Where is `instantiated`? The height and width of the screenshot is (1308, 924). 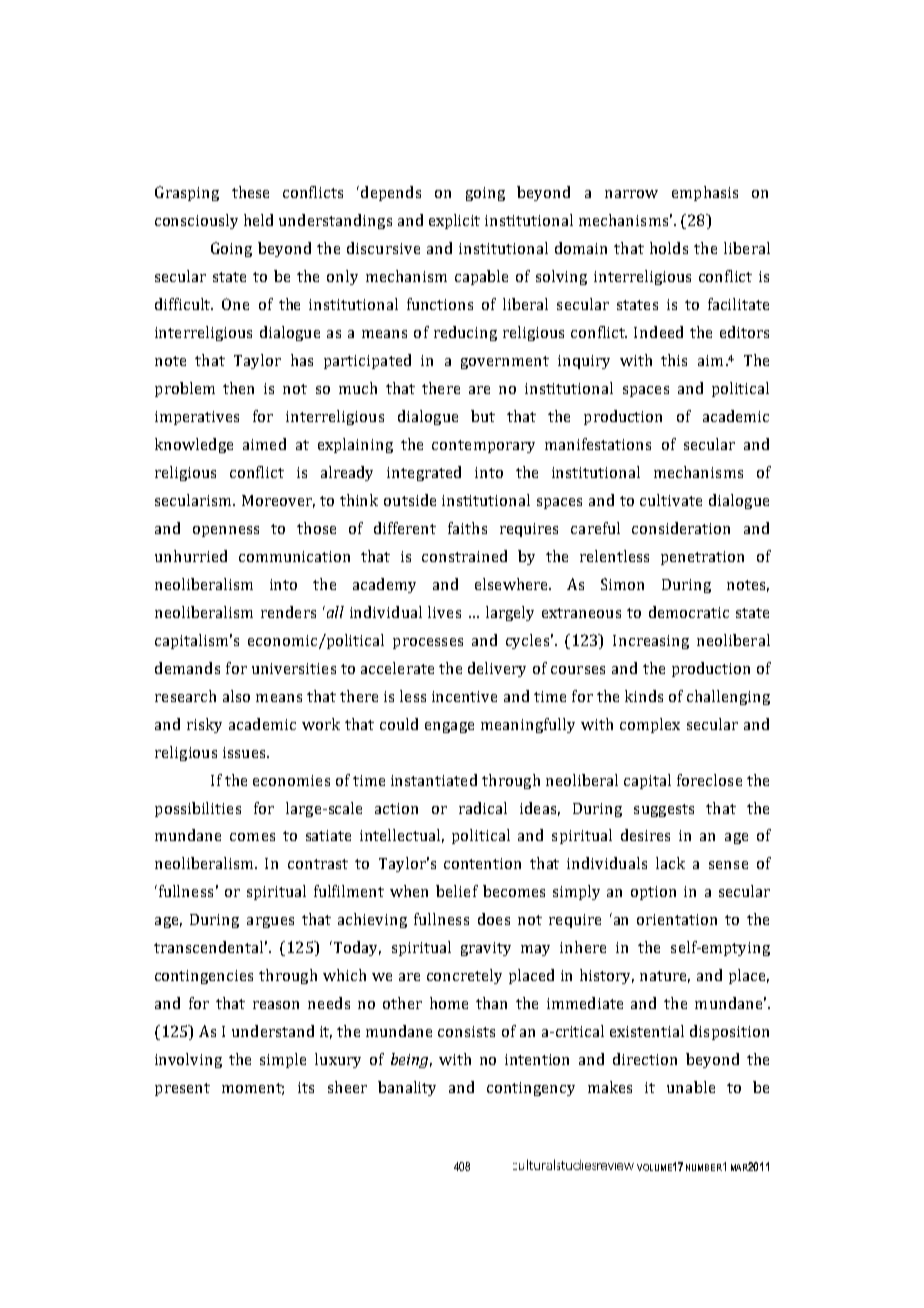 instantiated is located at coordinates (434, 780).
